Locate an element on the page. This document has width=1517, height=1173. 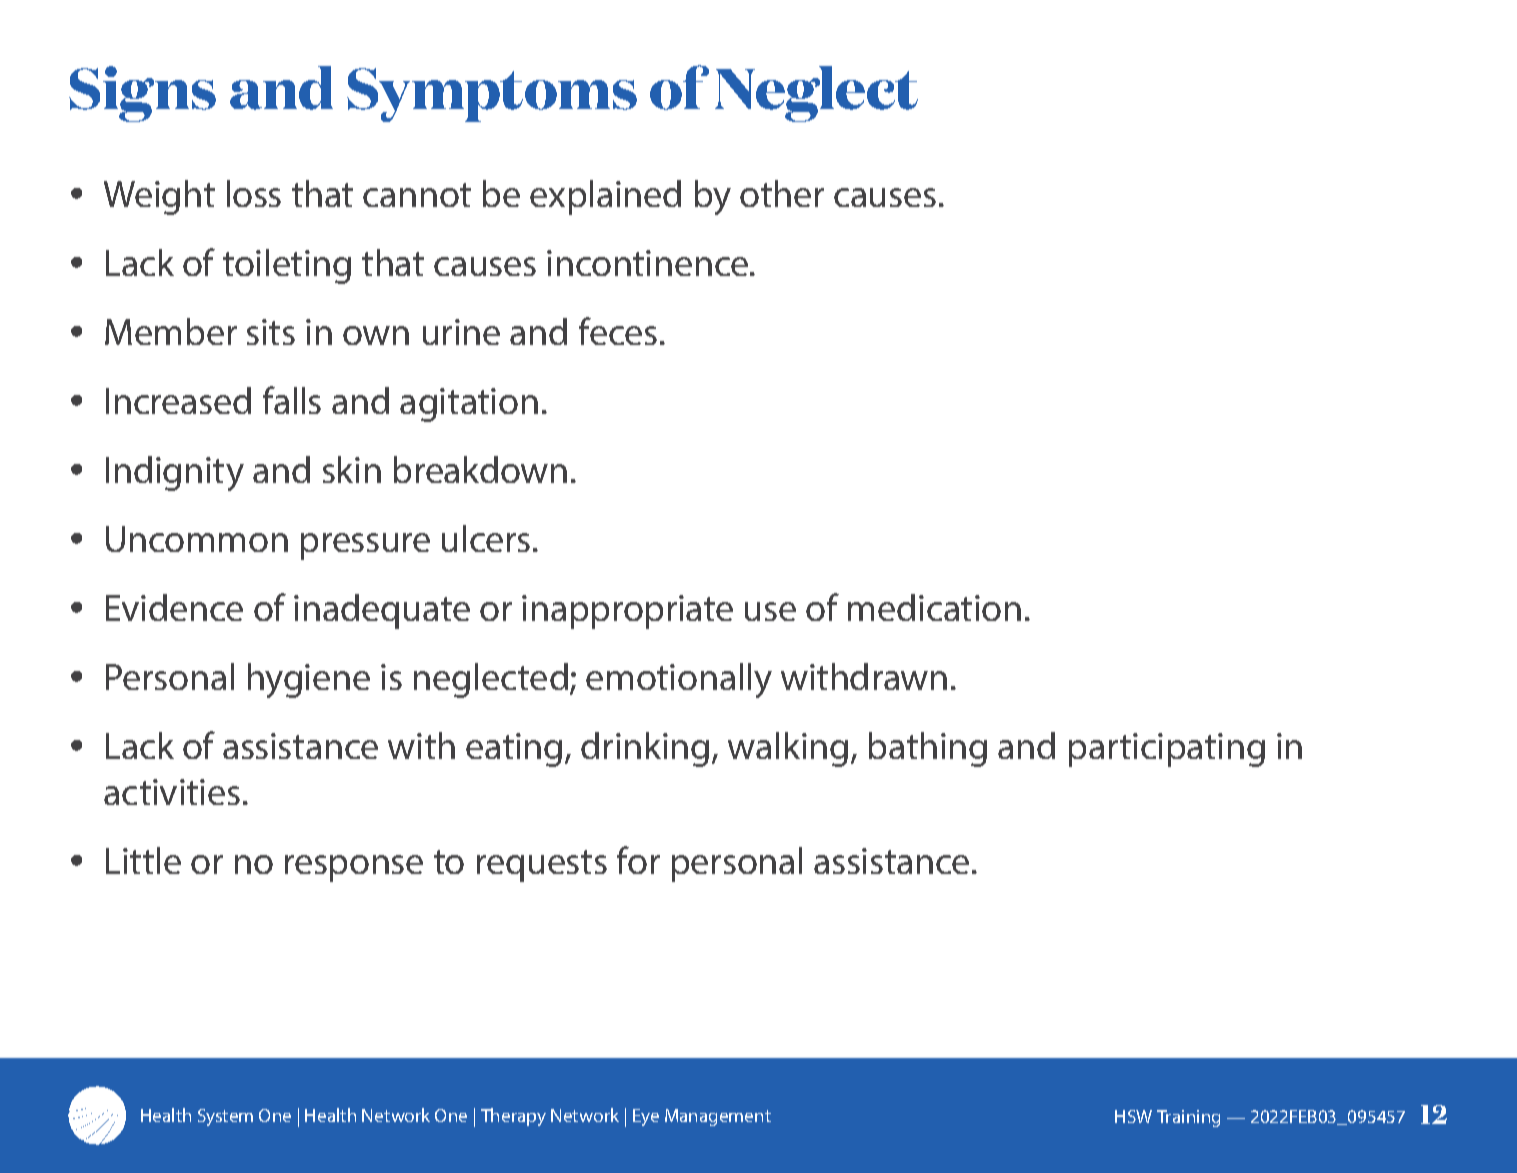
medication is located at coordinates (934, 607).
